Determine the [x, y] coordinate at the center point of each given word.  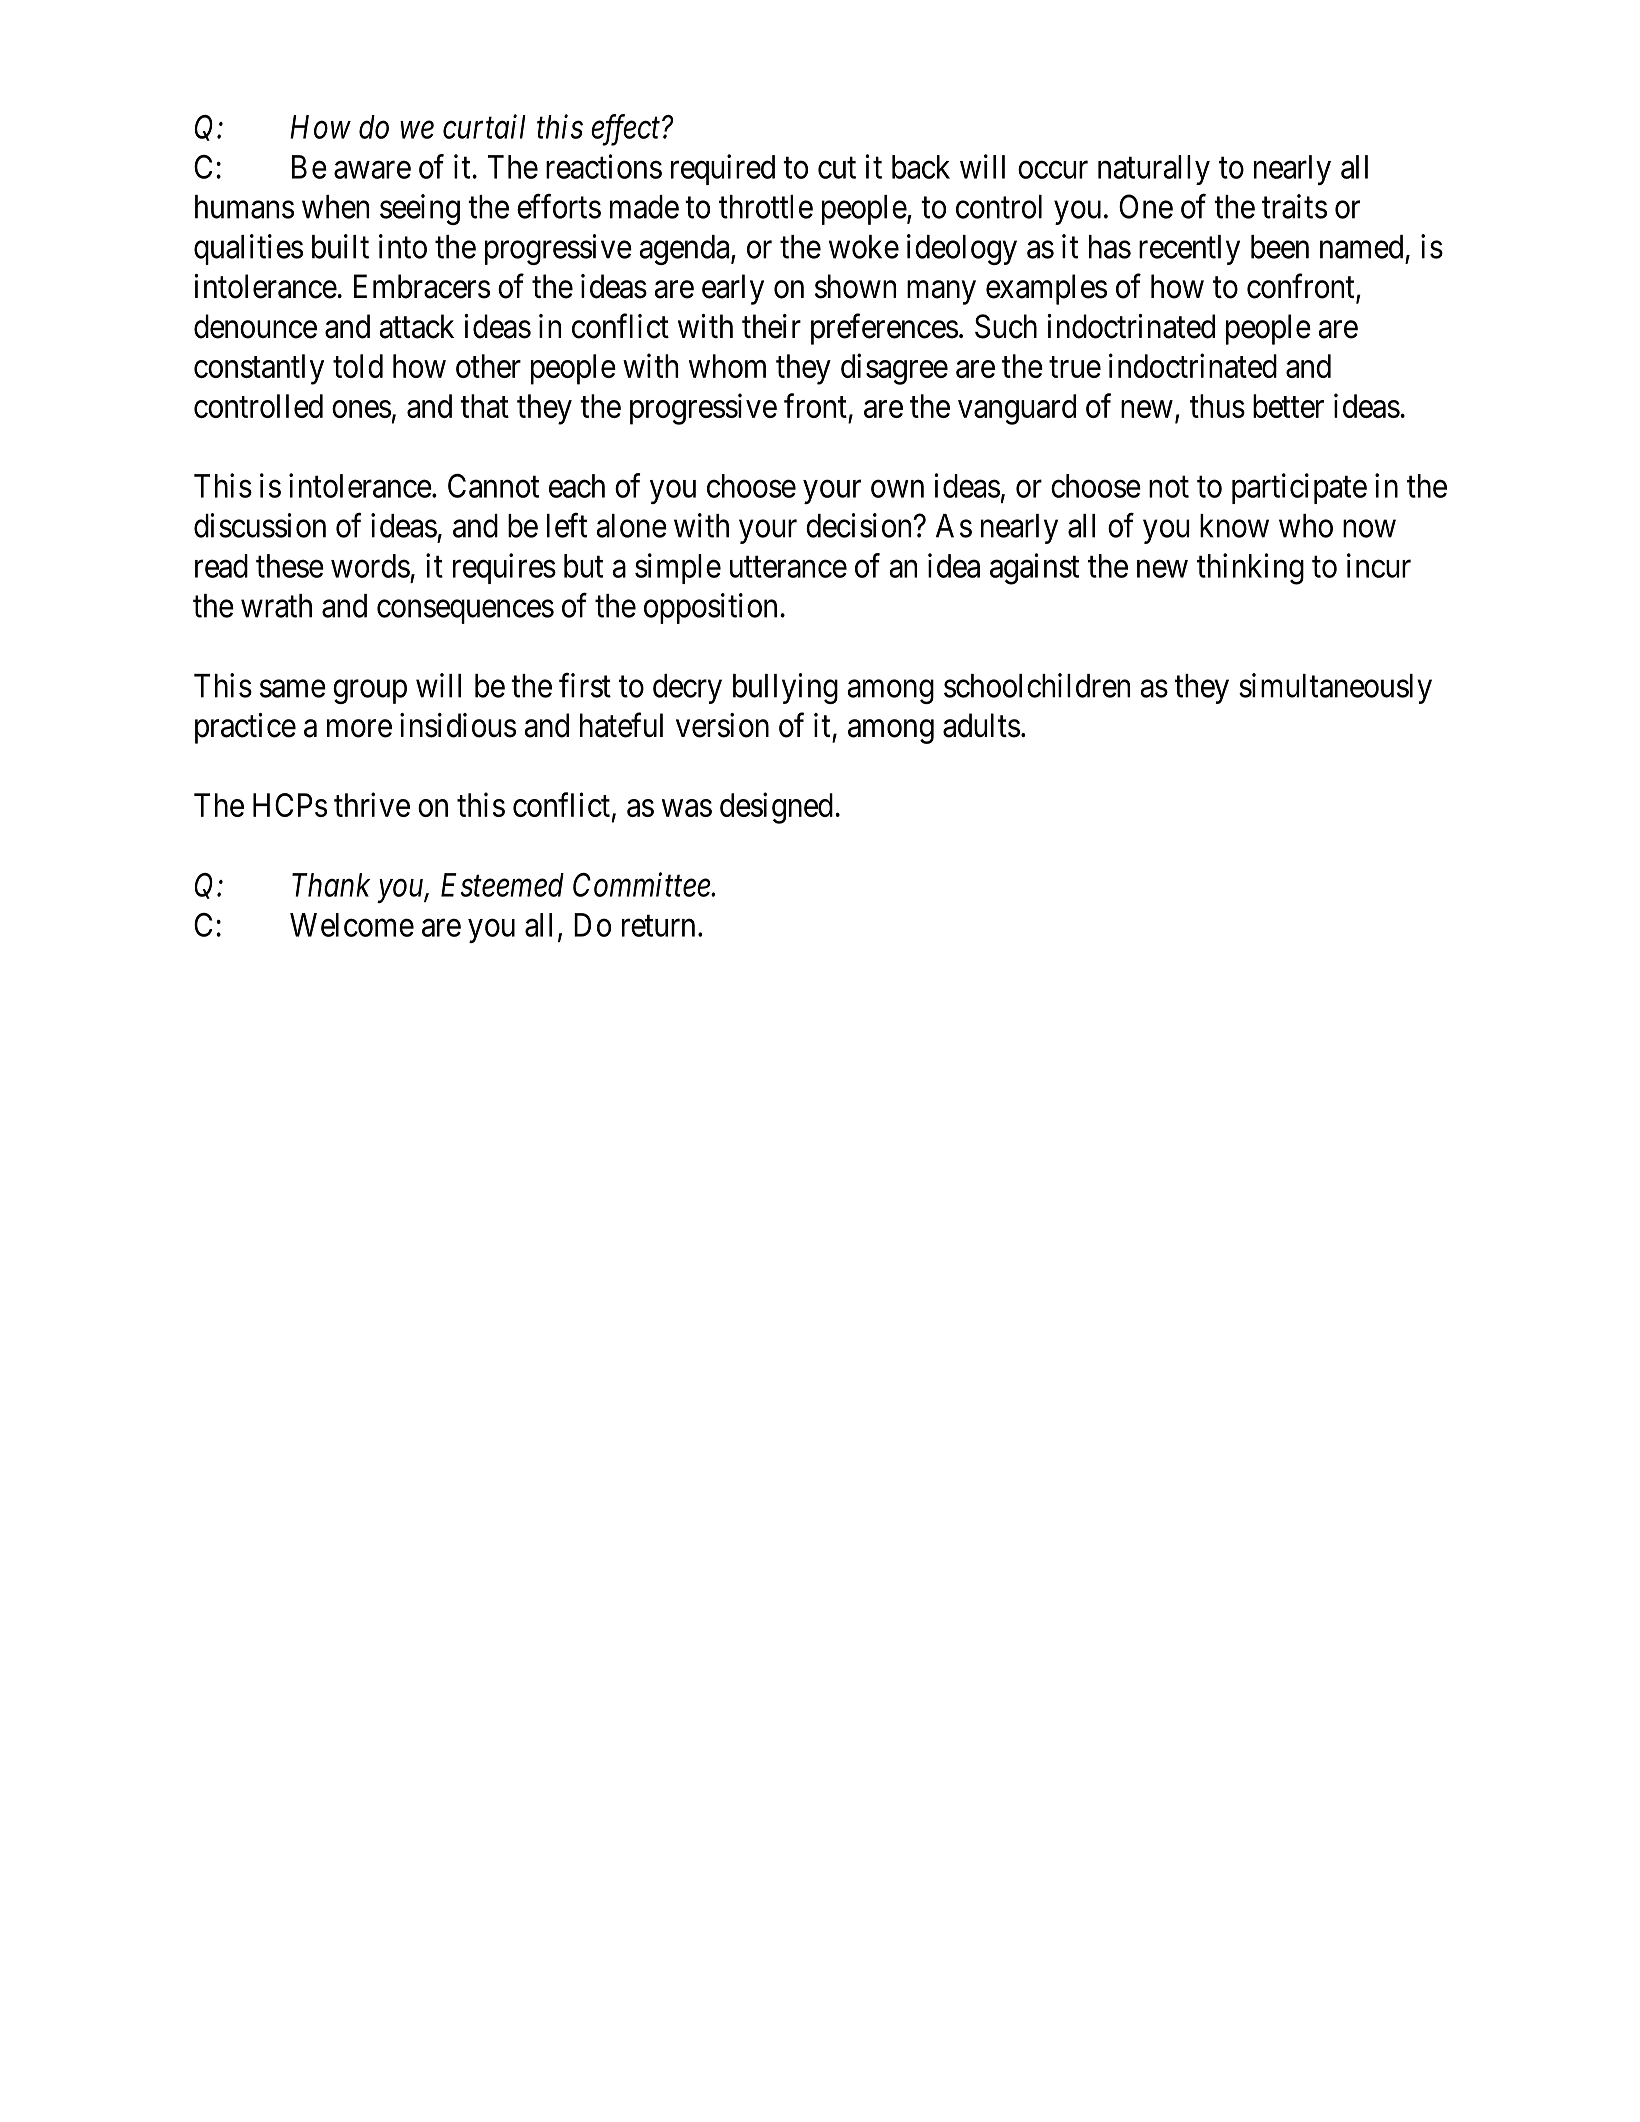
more [359, 729]
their [771, 326]
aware [372, 170]
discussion [260, 525]
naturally [1154, 170]
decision [860, 525]
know [1234, 526]
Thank [331, 885]
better [1288, 406]
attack [416, 326]
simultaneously [1335, 688]
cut [837, 168]
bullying [785, 688]
